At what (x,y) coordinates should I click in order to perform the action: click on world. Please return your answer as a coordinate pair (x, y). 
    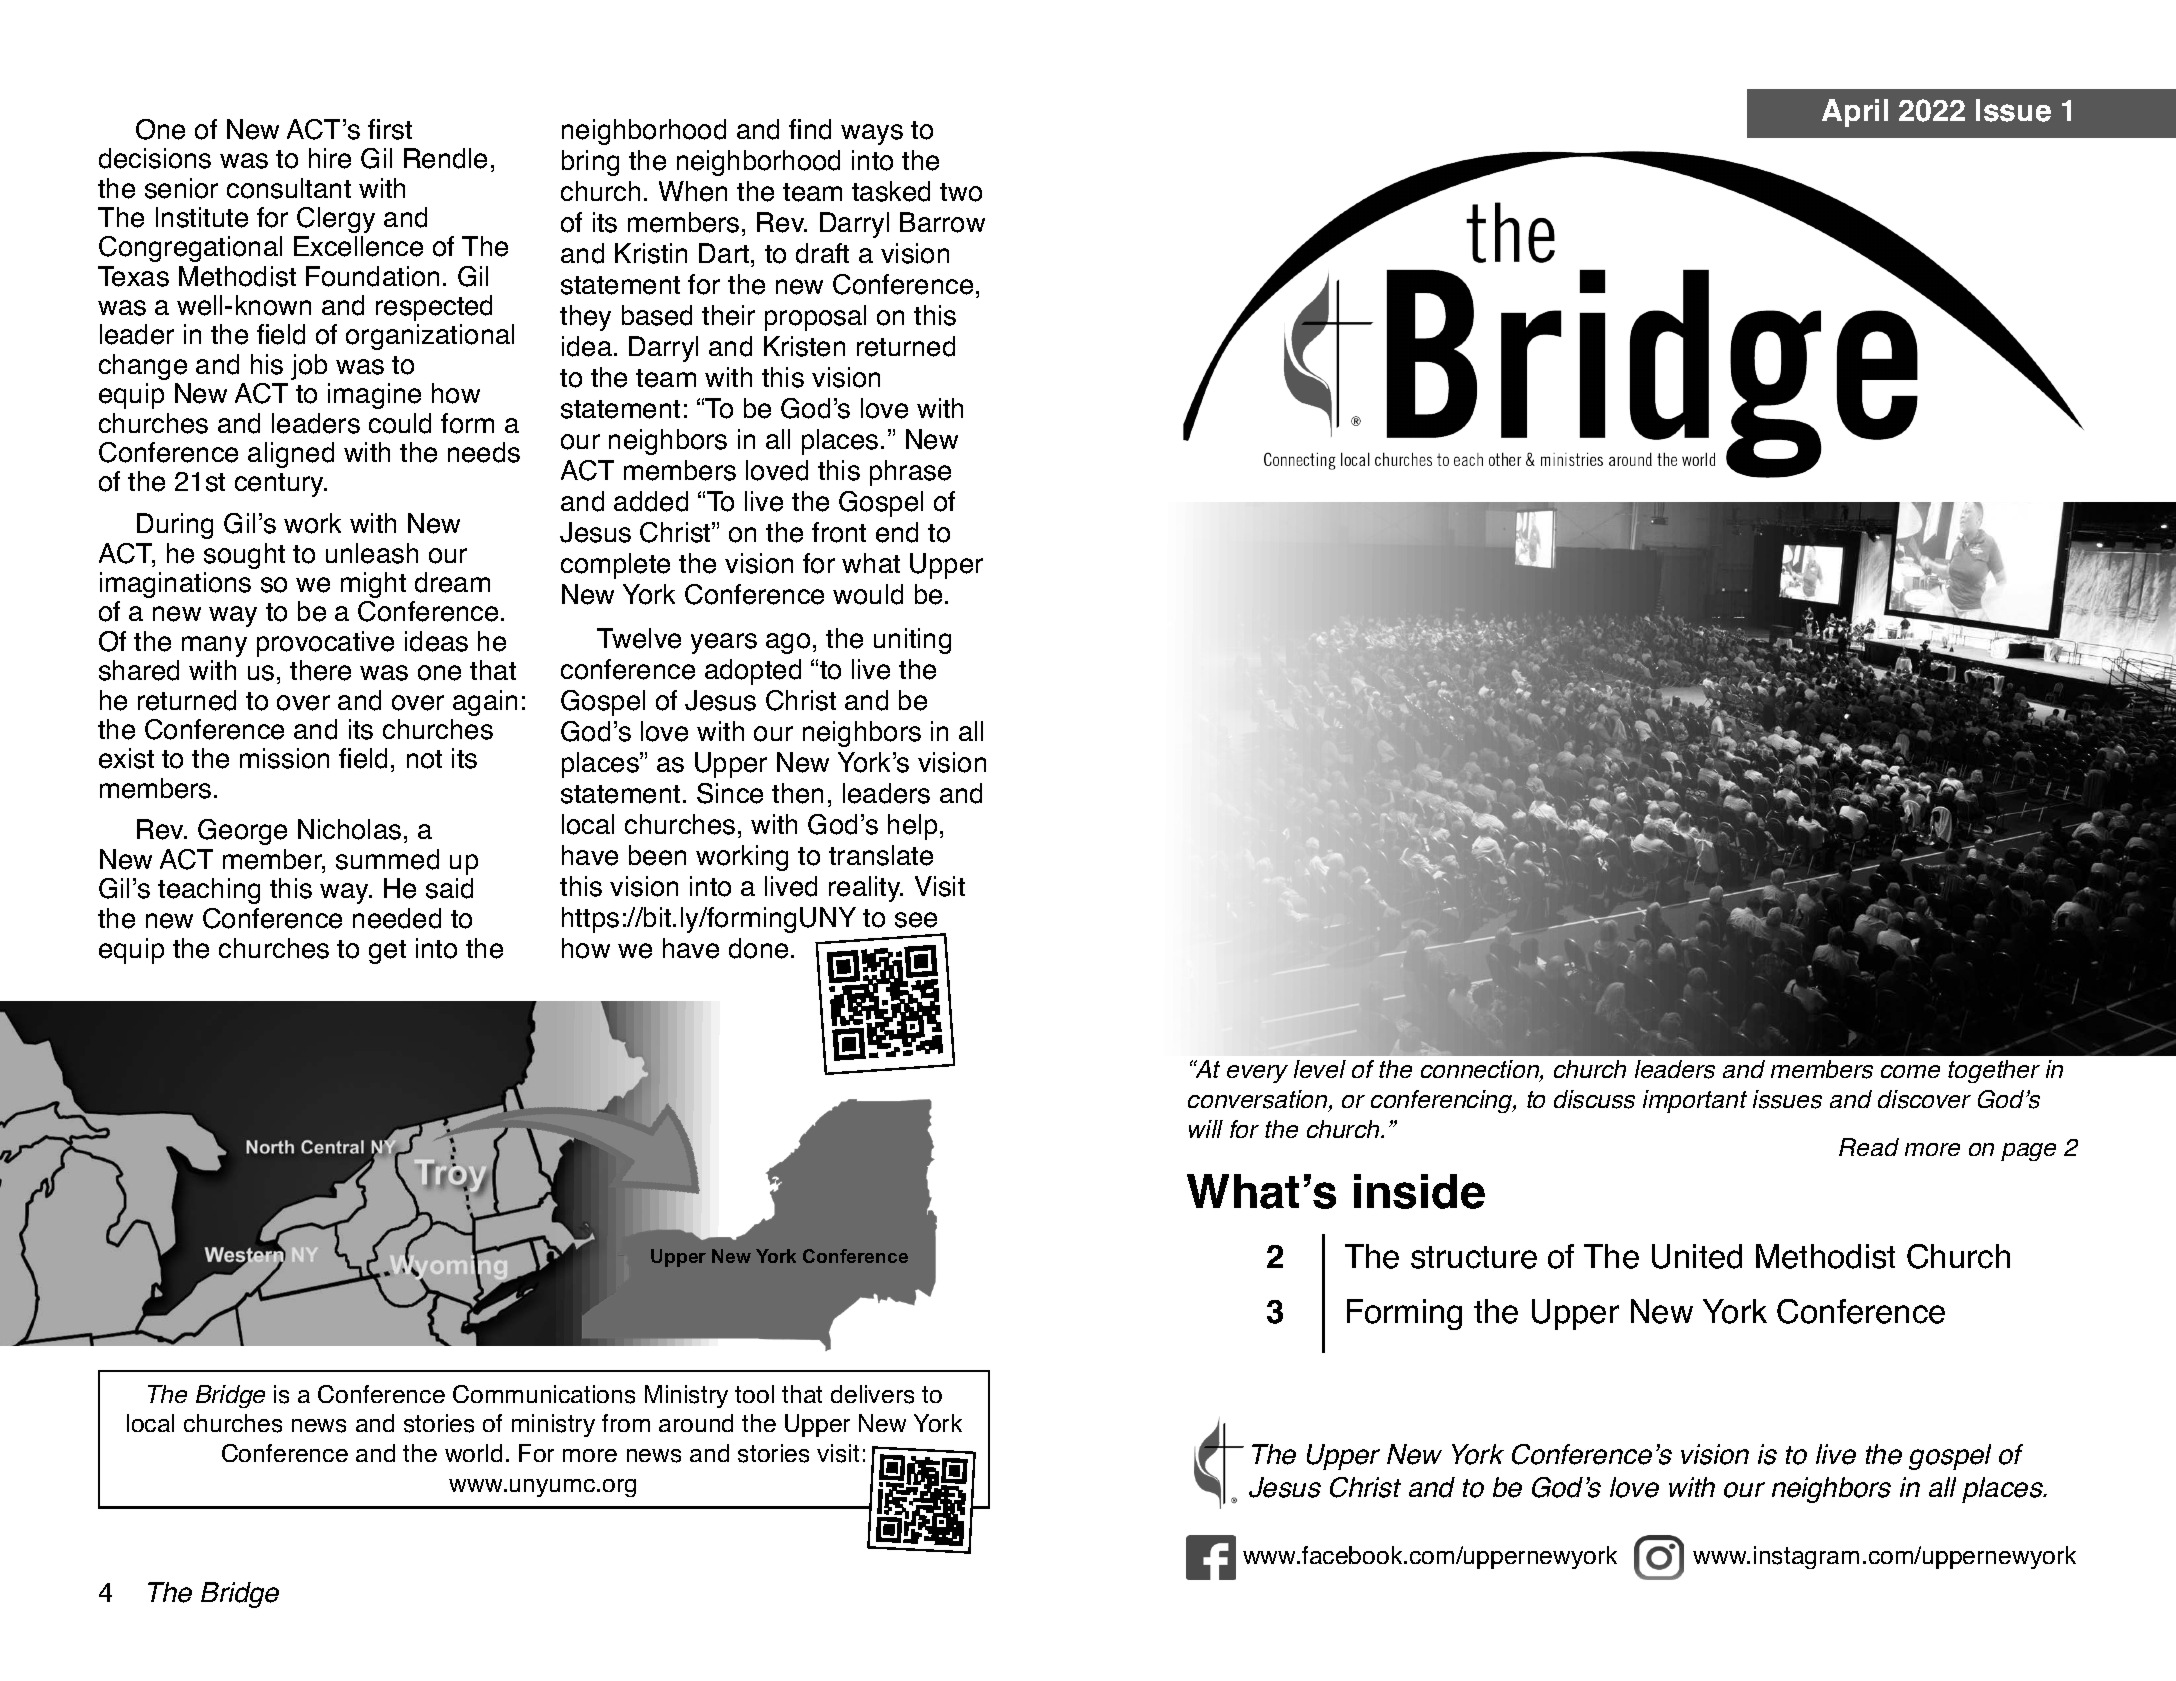
    Looking at the image, I should click on (473, 1453).
